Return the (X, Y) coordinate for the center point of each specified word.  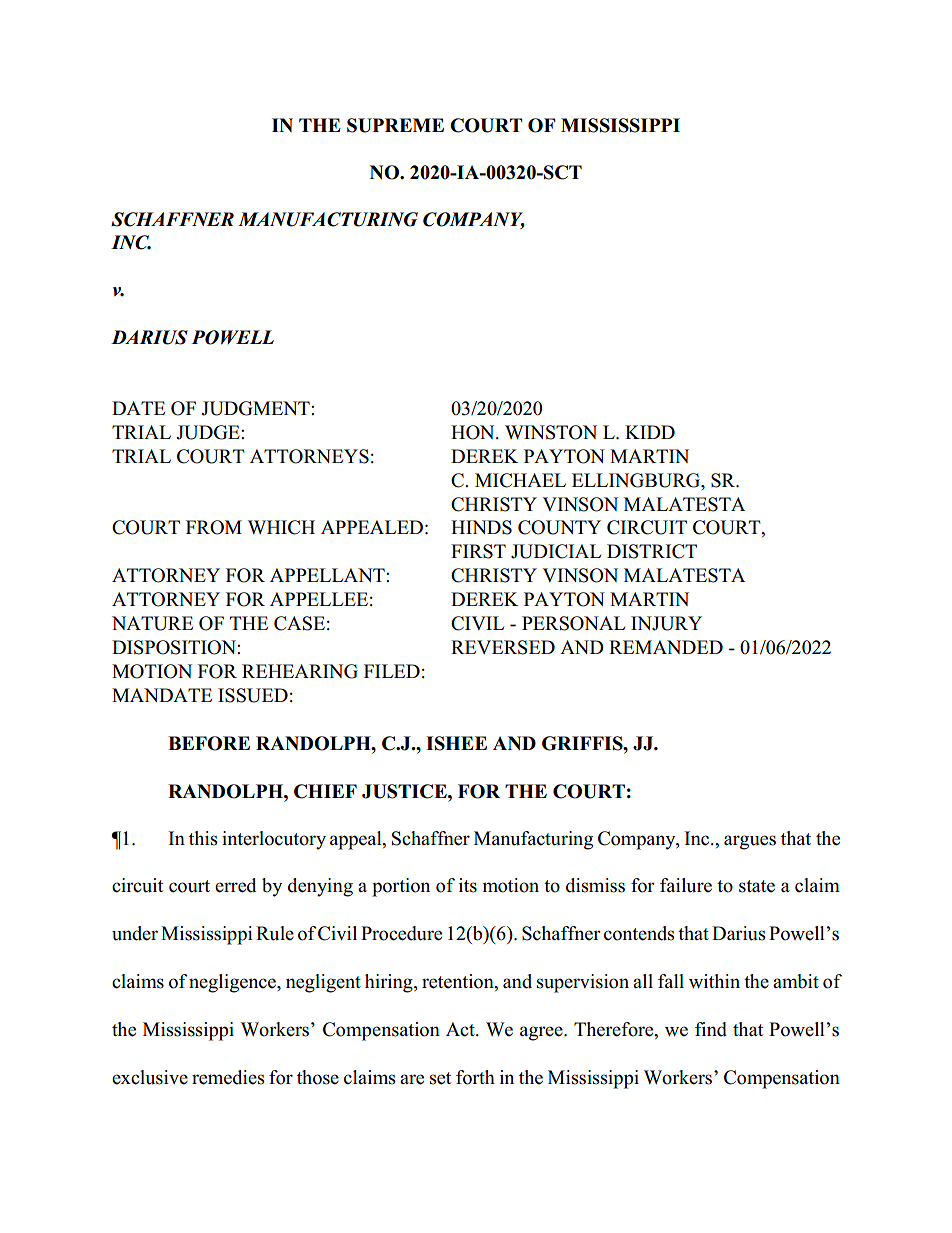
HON (474, 432)
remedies (228, 1077)
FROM (214, 527)
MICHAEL (520, 480)
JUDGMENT (256, 408)
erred (235, 885)
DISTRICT (652, 551)
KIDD (650, 432)
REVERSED (503, 647)
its (468, 885)
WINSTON (551, 432)
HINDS (481, 527)
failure (686, 885)
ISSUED (253, 695)
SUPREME (395, 125)
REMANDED (666, 647)
